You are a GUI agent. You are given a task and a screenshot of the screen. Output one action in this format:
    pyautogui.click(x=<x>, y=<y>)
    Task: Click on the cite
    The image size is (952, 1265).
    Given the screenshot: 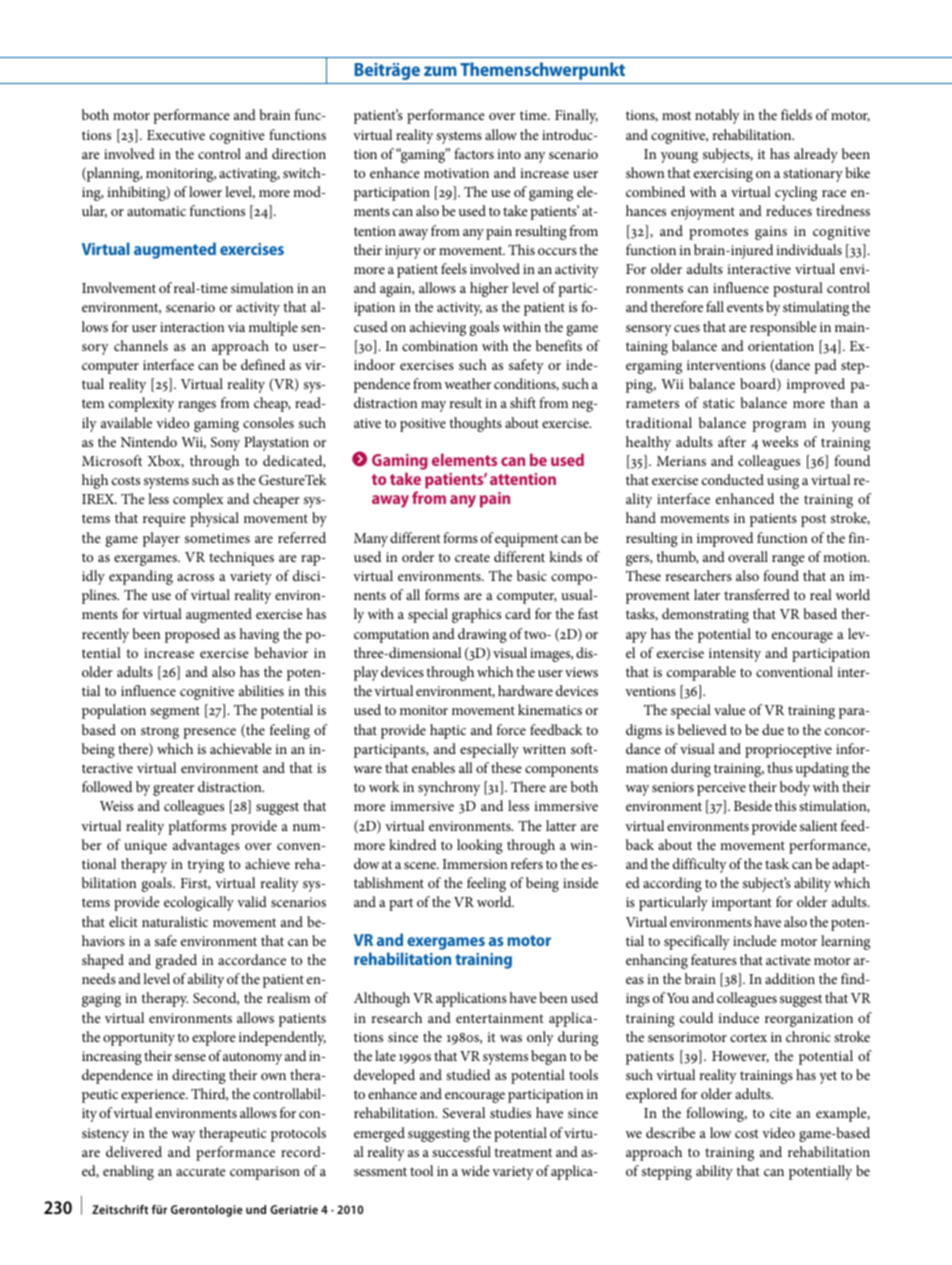 What is the action you would take?
    pyautogui.click(x=780, y=1113)
